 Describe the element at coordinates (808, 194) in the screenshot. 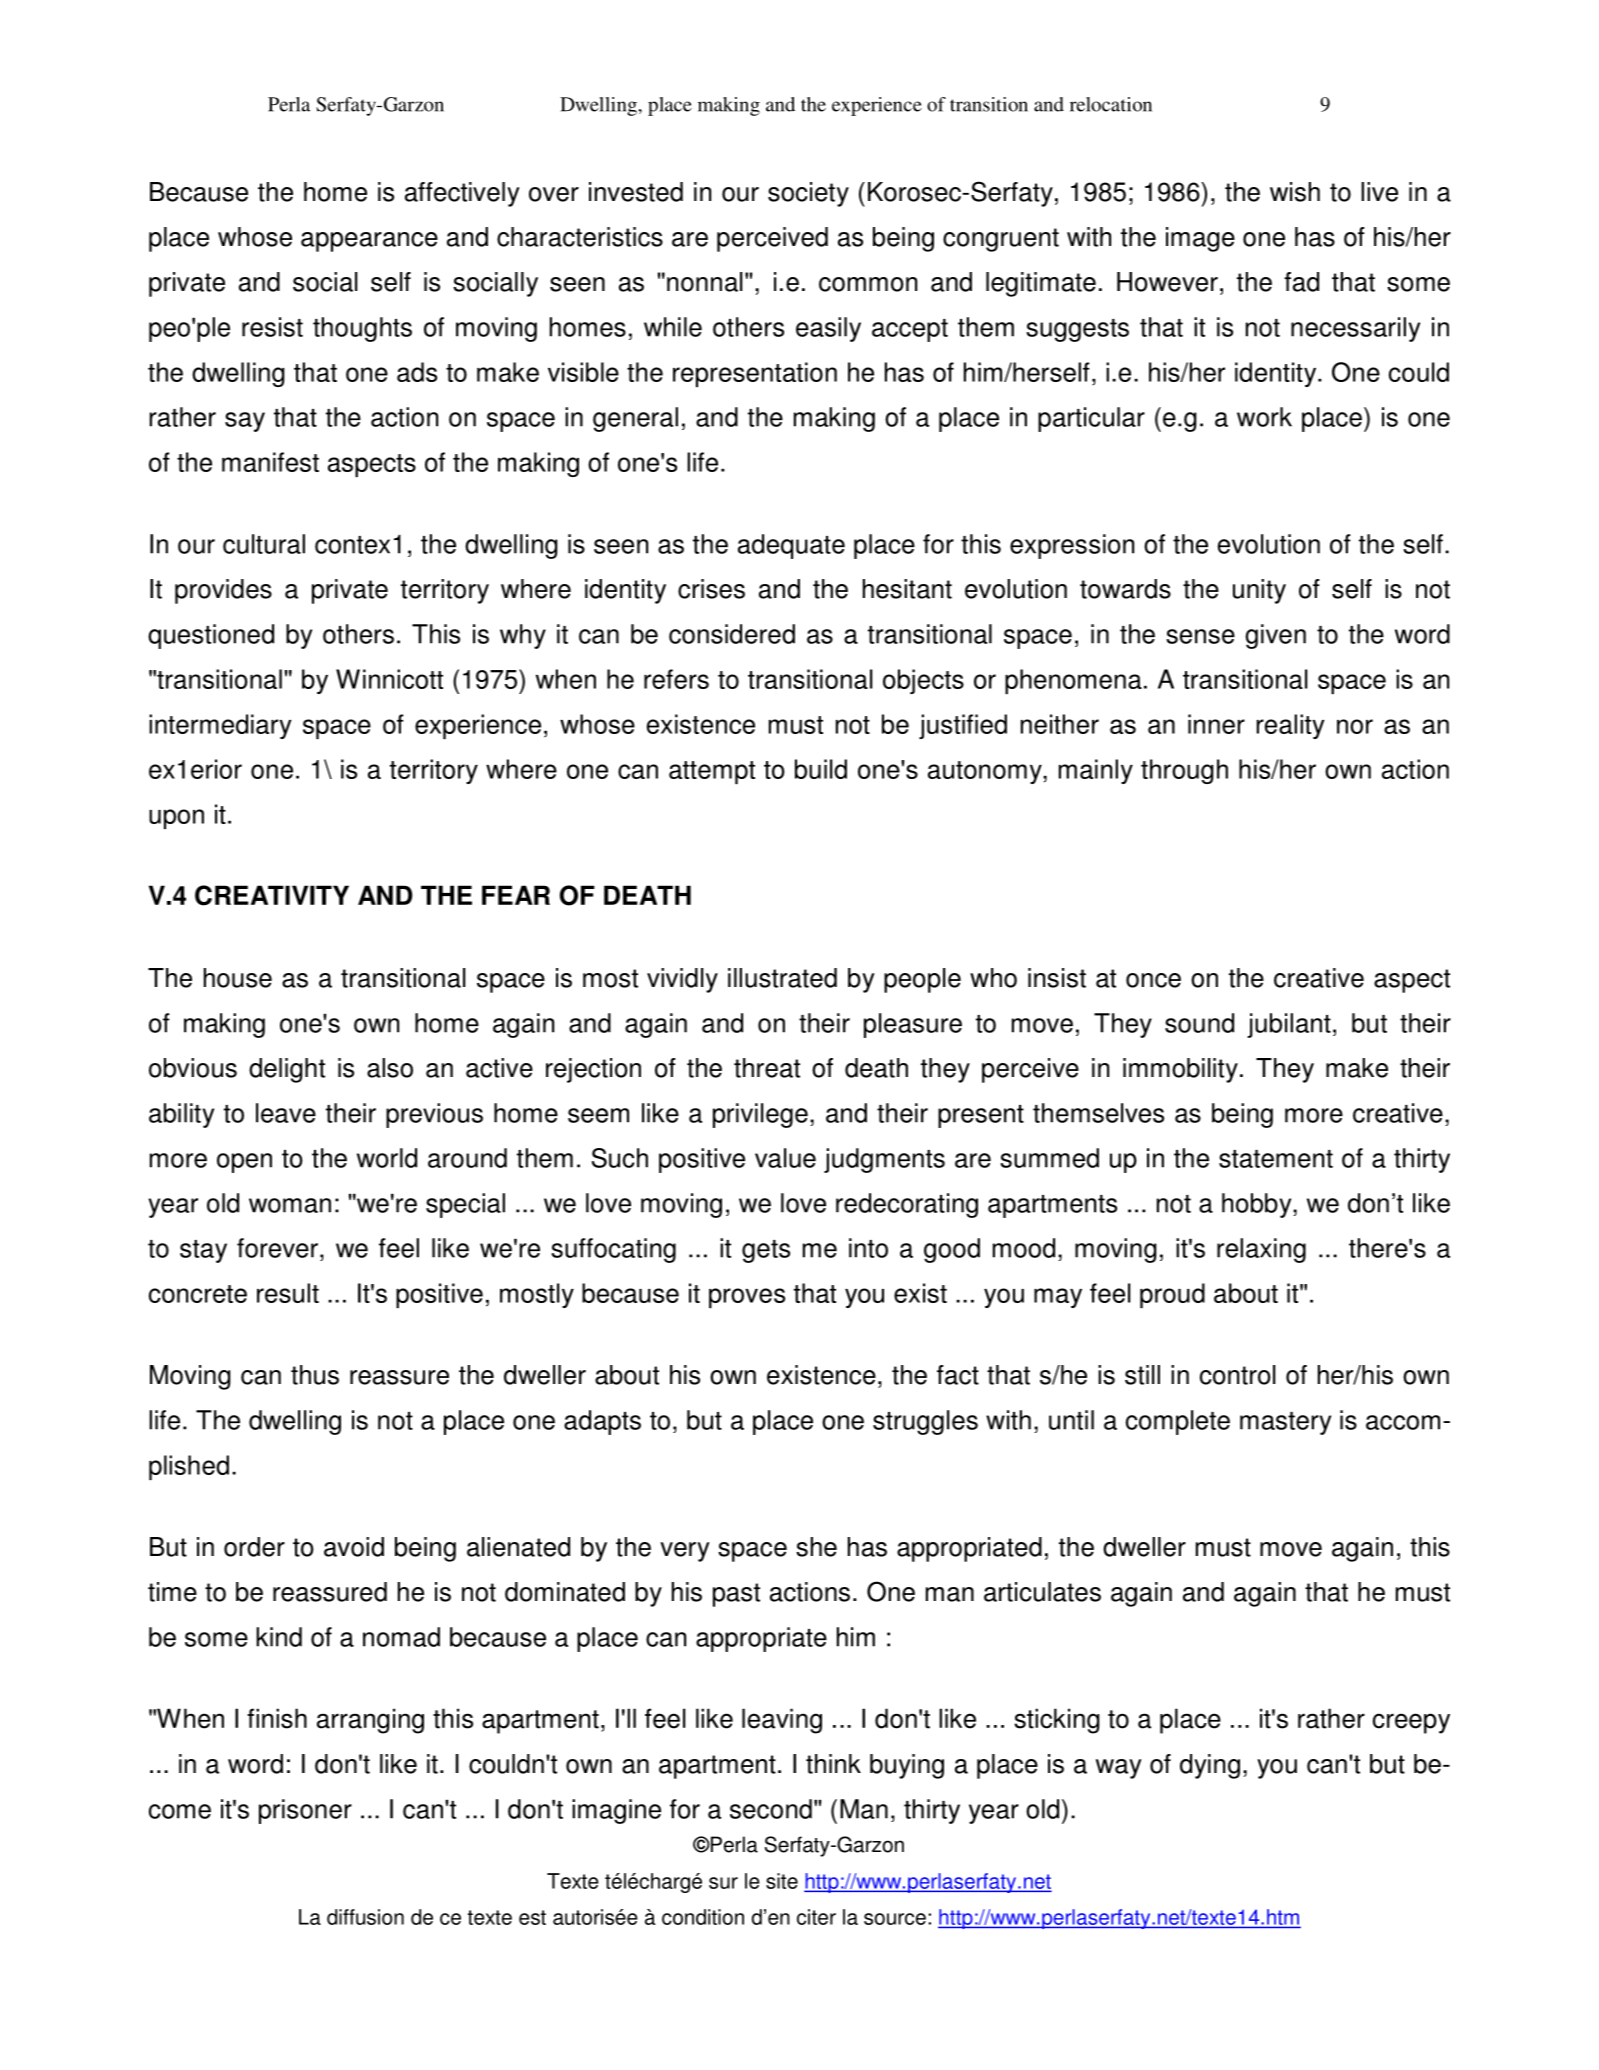

I see `society` at that location.
